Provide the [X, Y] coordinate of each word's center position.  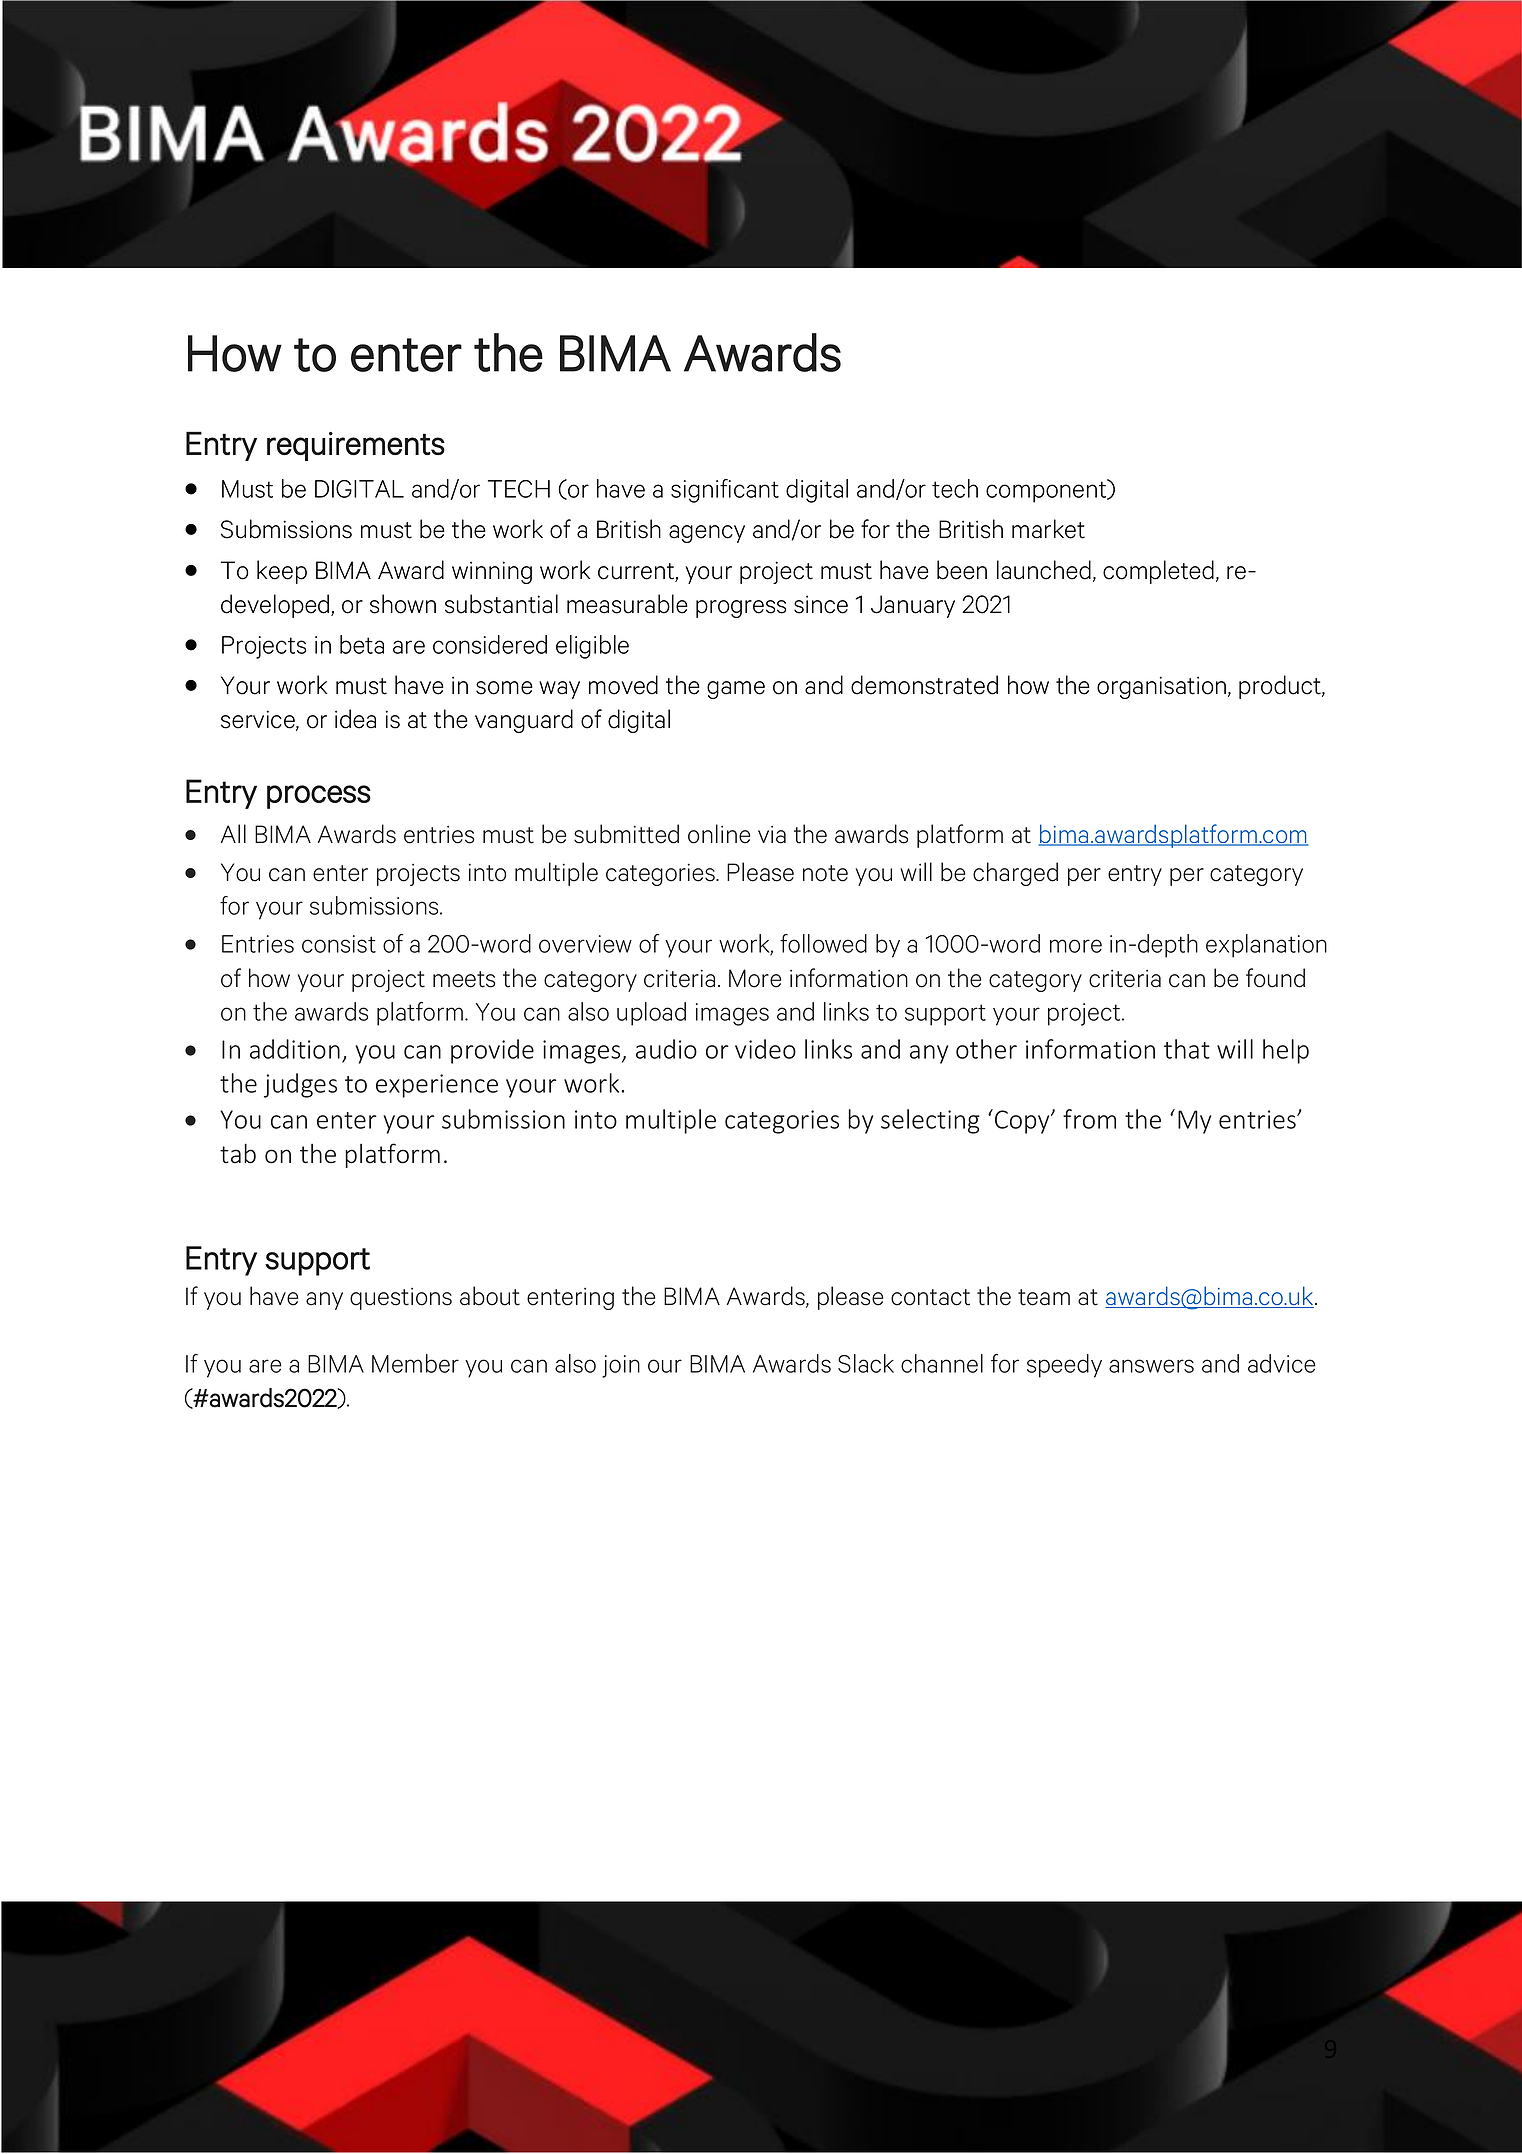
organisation [1163, 687]
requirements [356, 446]
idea [355, 719]
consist [339, 944]
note [825, 873]
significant [725, 491]
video [765, 1049]
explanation [1266, 946]
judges [300, 1085]
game [736, 690]
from [1089, 1119]
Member [415, 1363]
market [1048, 529]
